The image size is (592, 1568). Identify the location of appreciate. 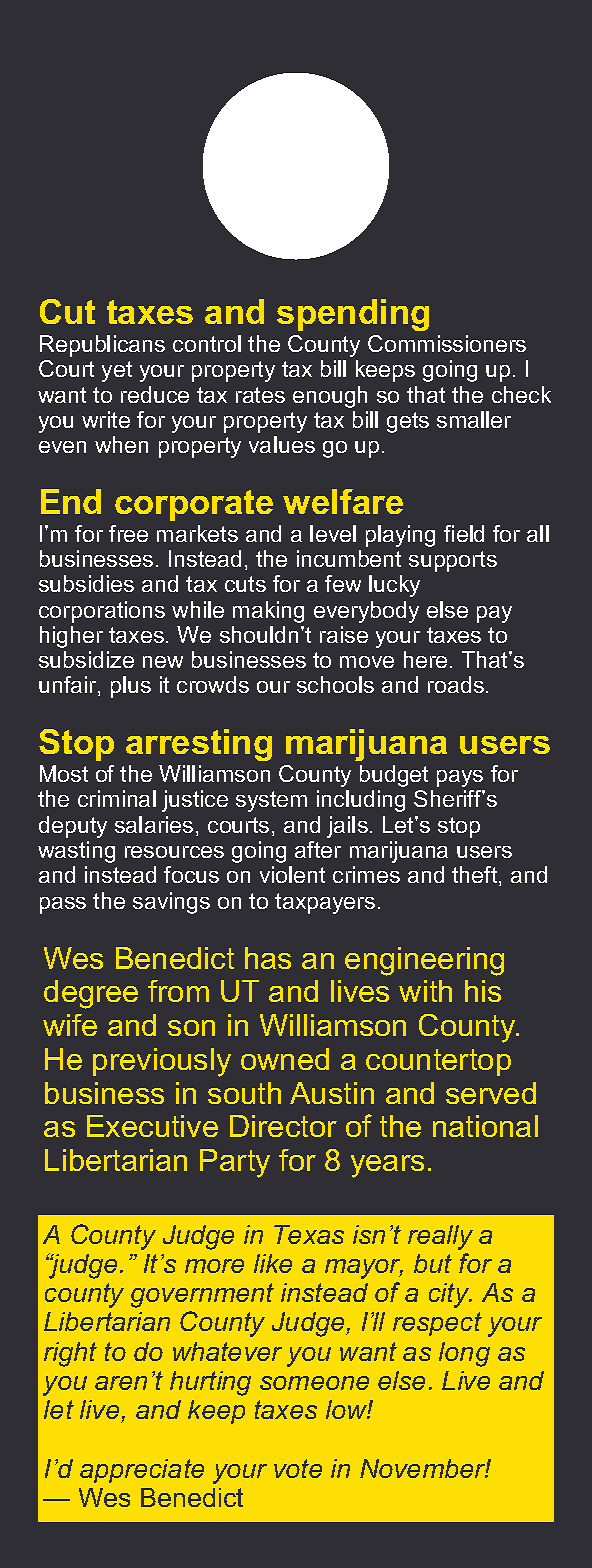
(142, 1471).
